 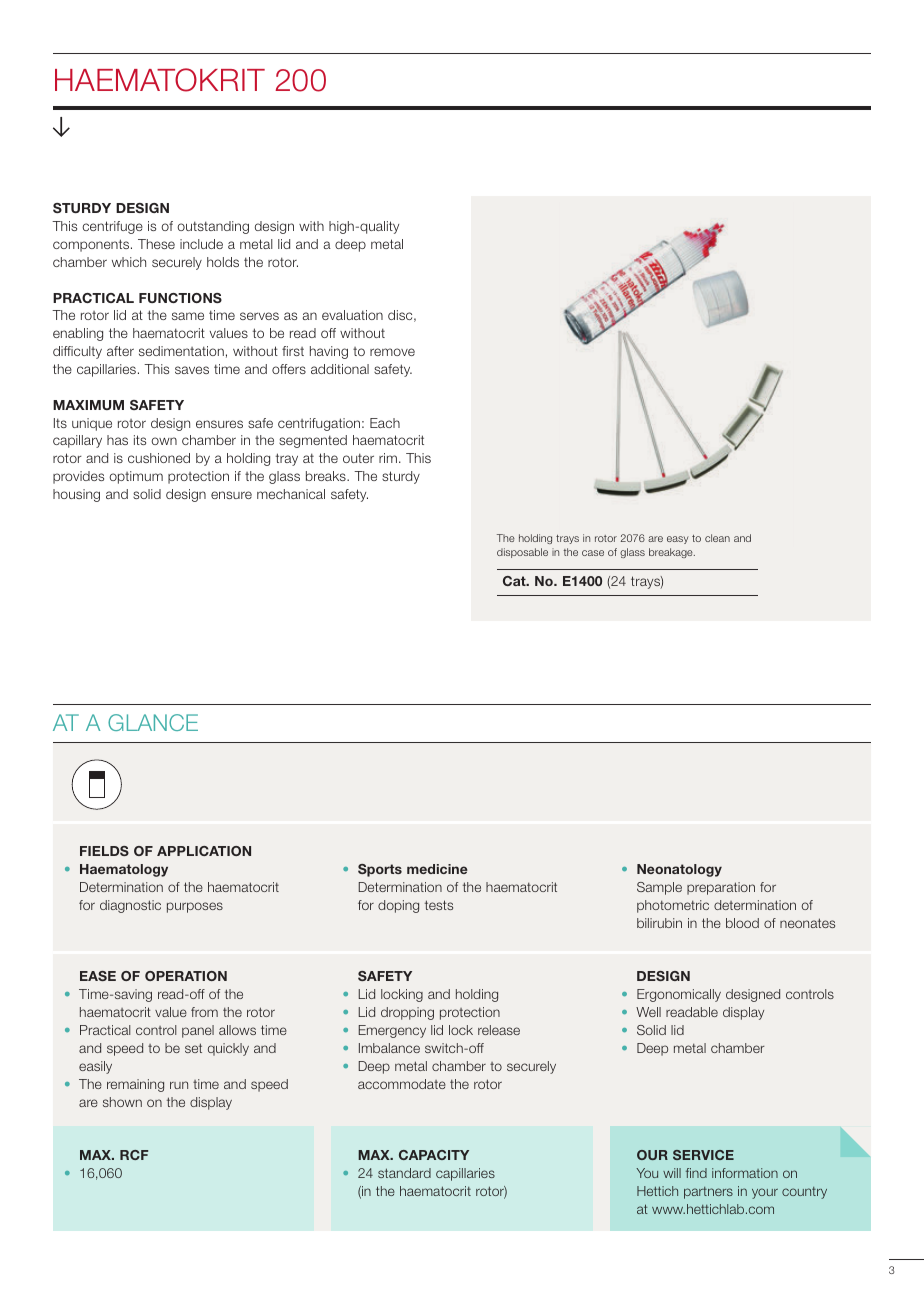 What do you see at coordinates (156, 244) in the screenshot?
I see `These` at bounding box center [156, 244].
